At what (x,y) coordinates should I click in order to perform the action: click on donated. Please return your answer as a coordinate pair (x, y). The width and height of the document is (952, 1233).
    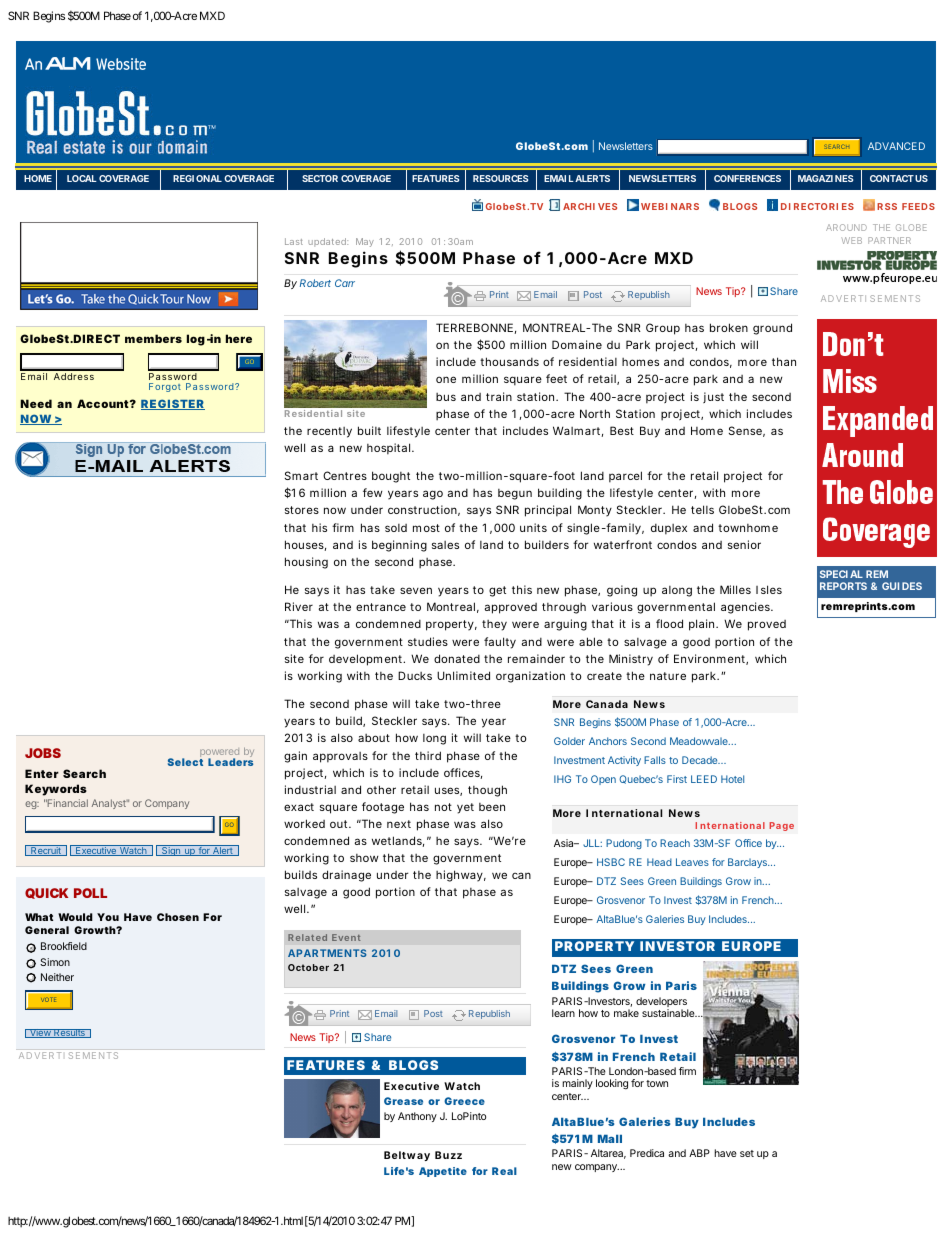
    Looking at the image, I should click on (457, 658).
